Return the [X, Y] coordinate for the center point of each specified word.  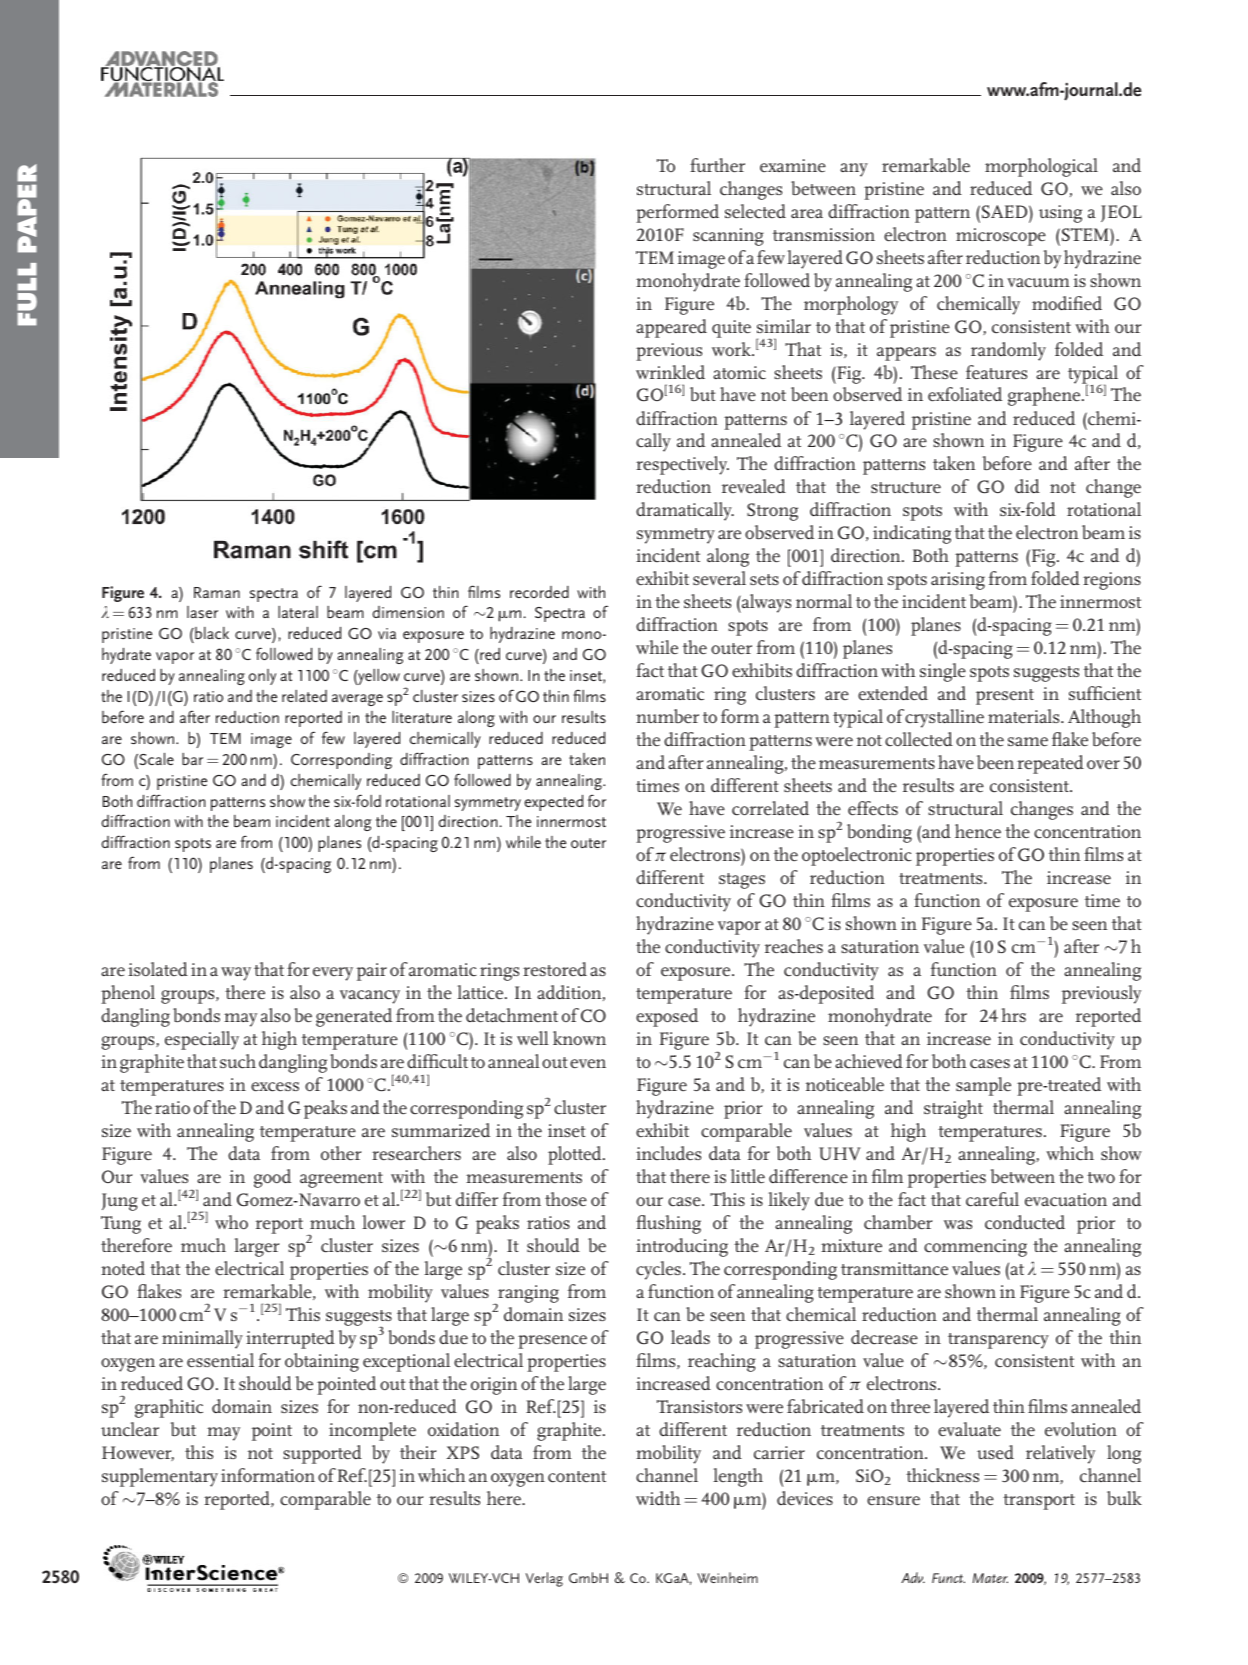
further [717, 165]
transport [1039, 1502]
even [588, 1063]
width [658, 1498]
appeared [671, 328]
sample [983, 1086]
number [667, 716]
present [1005, 697]
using [1060, 214]
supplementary [160, 1477]
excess [275, 1087]
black [211, 635]
